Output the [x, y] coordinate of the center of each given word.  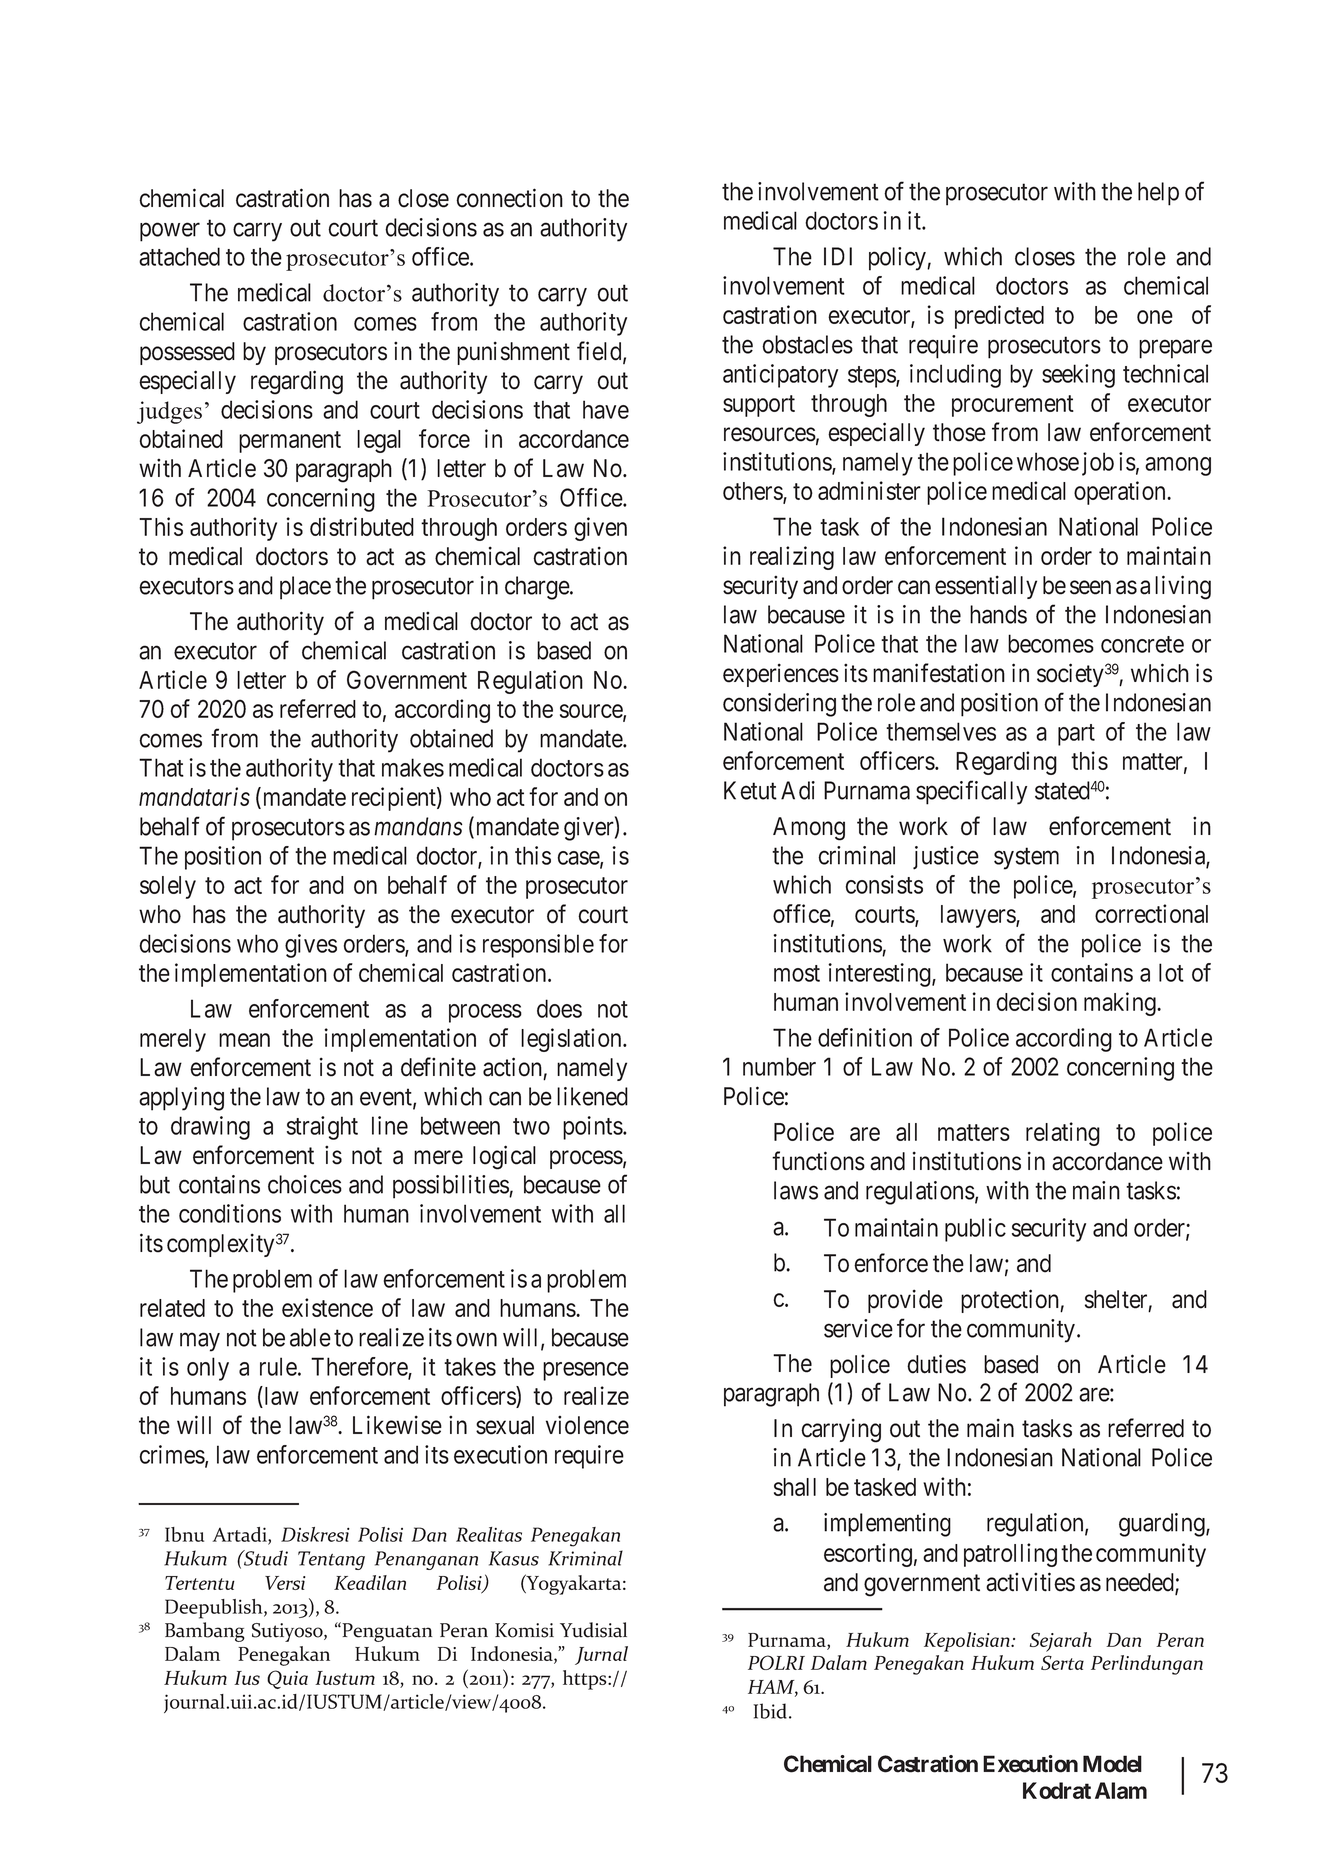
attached [179, 256]
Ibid [771, 1711]
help [1158, 194]
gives [311, 946]
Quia [287, 1679]
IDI [838, 256]
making [1121, 1004]
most [797, 973]
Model [1112, 1764]
